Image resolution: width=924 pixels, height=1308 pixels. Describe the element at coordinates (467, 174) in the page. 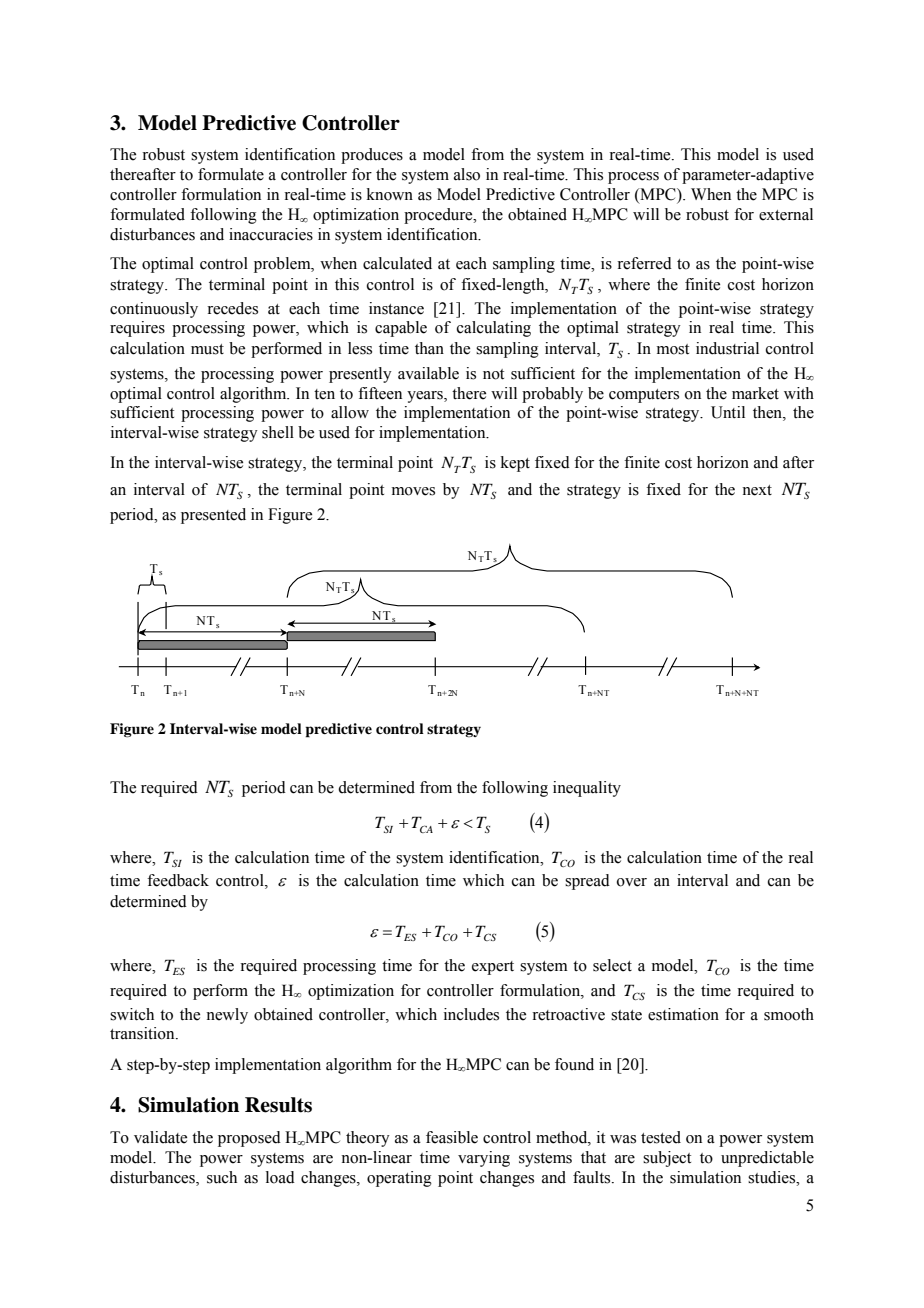

I see `also` at that location.
